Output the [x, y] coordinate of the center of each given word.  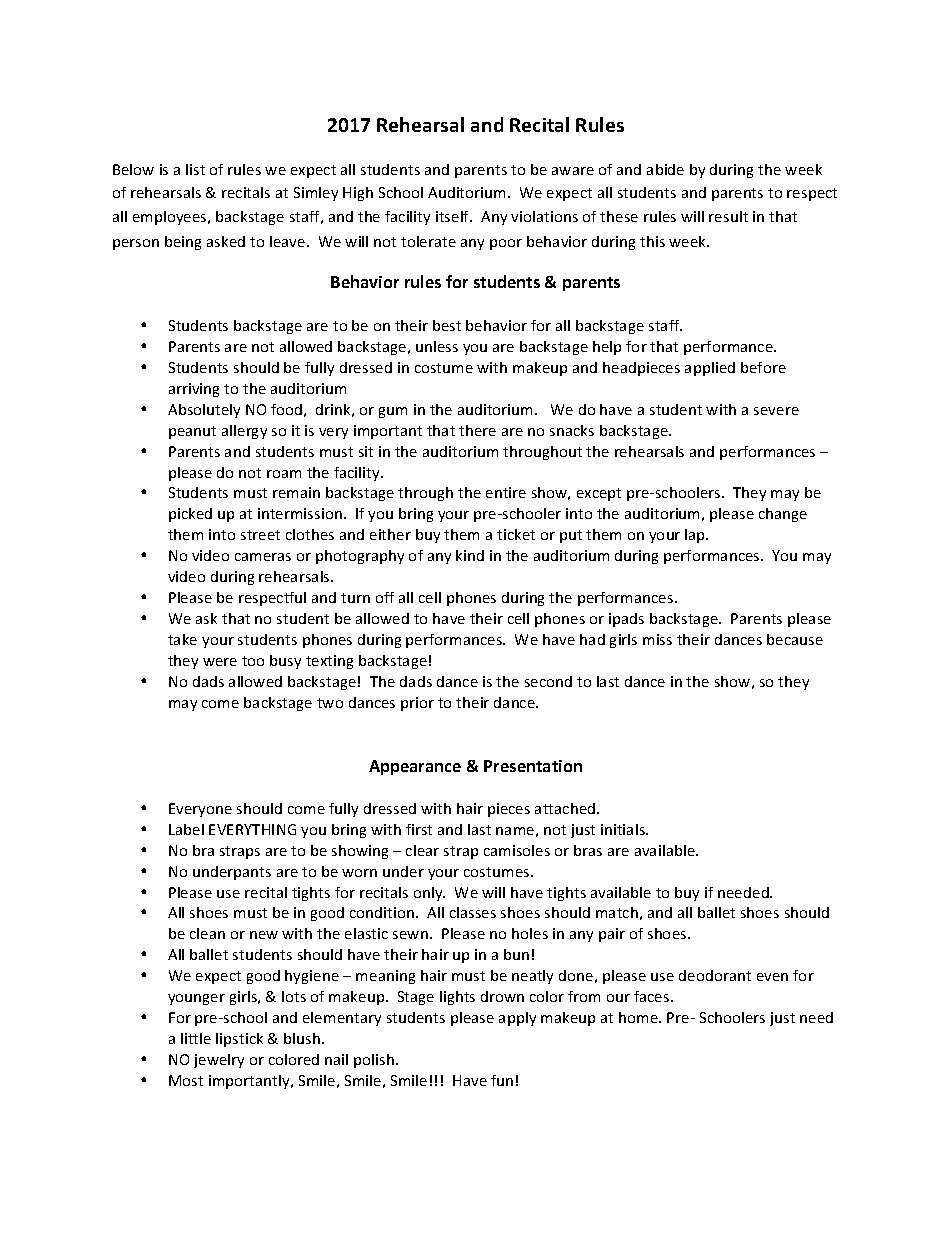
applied [710, 369]
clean [207, 933]
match [617, 912]
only [429, 894]
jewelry [219, 1061]
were [220, 662]
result [728, 216]
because [795, 639]
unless [437, 346]
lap [696, 536]
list [195, 169]
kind [470, 555]
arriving [194, 390]
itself [454, 216]
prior [417, 704]
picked [190, 515]
